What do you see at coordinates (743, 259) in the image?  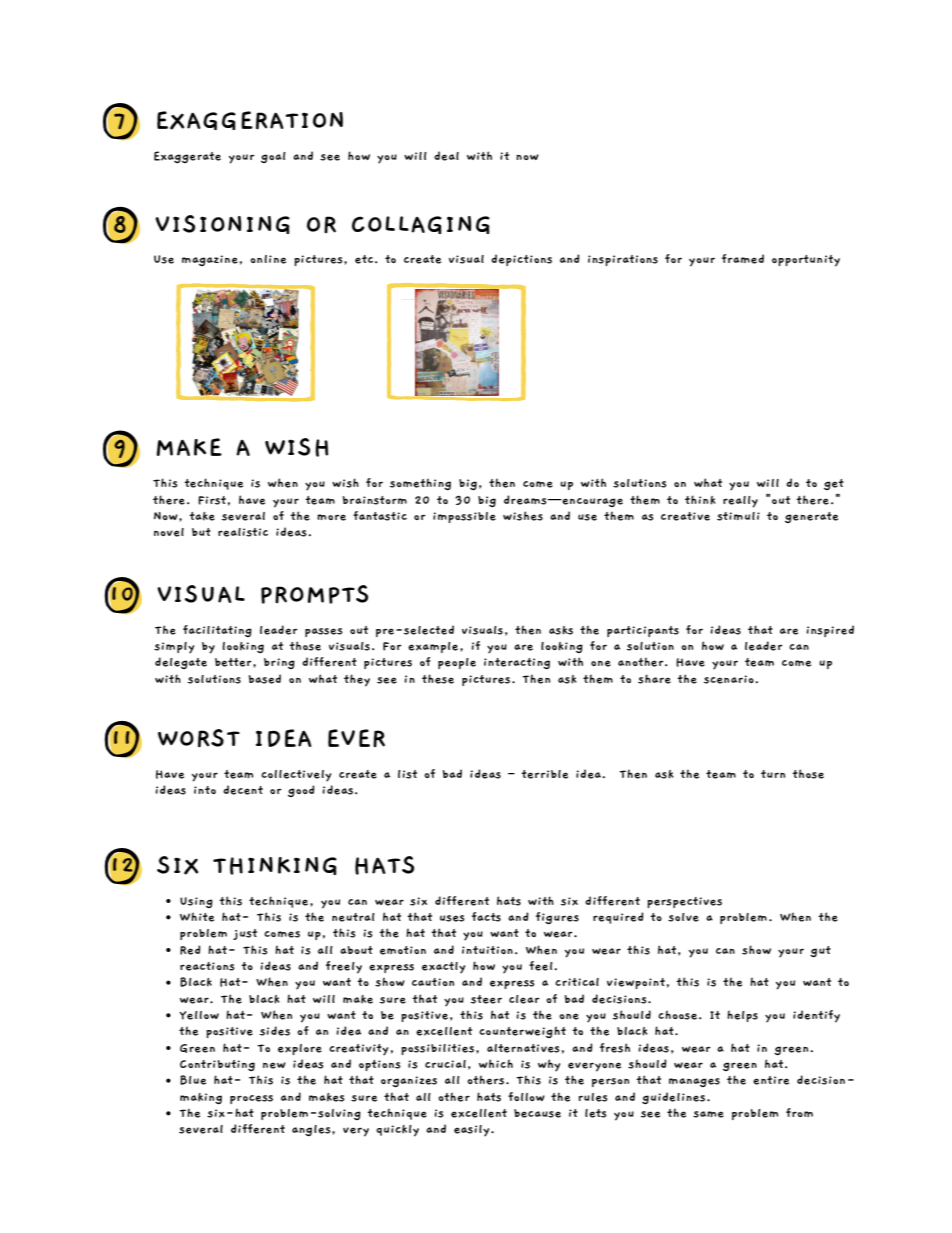 I see `framed` at bounding box center [743, 259].
